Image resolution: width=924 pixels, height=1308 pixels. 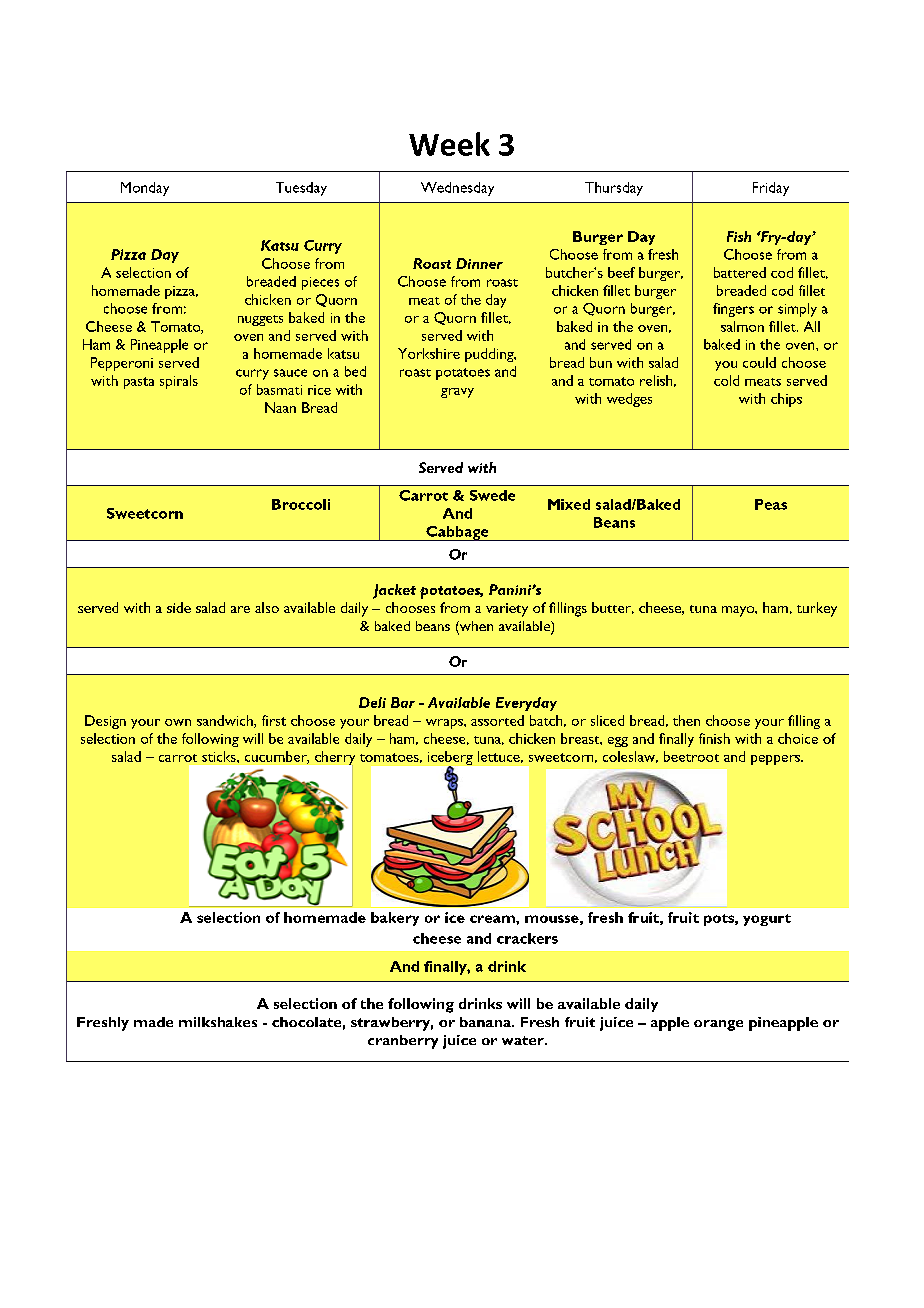 I want to click on wraps, so click(x=445, y=724).
